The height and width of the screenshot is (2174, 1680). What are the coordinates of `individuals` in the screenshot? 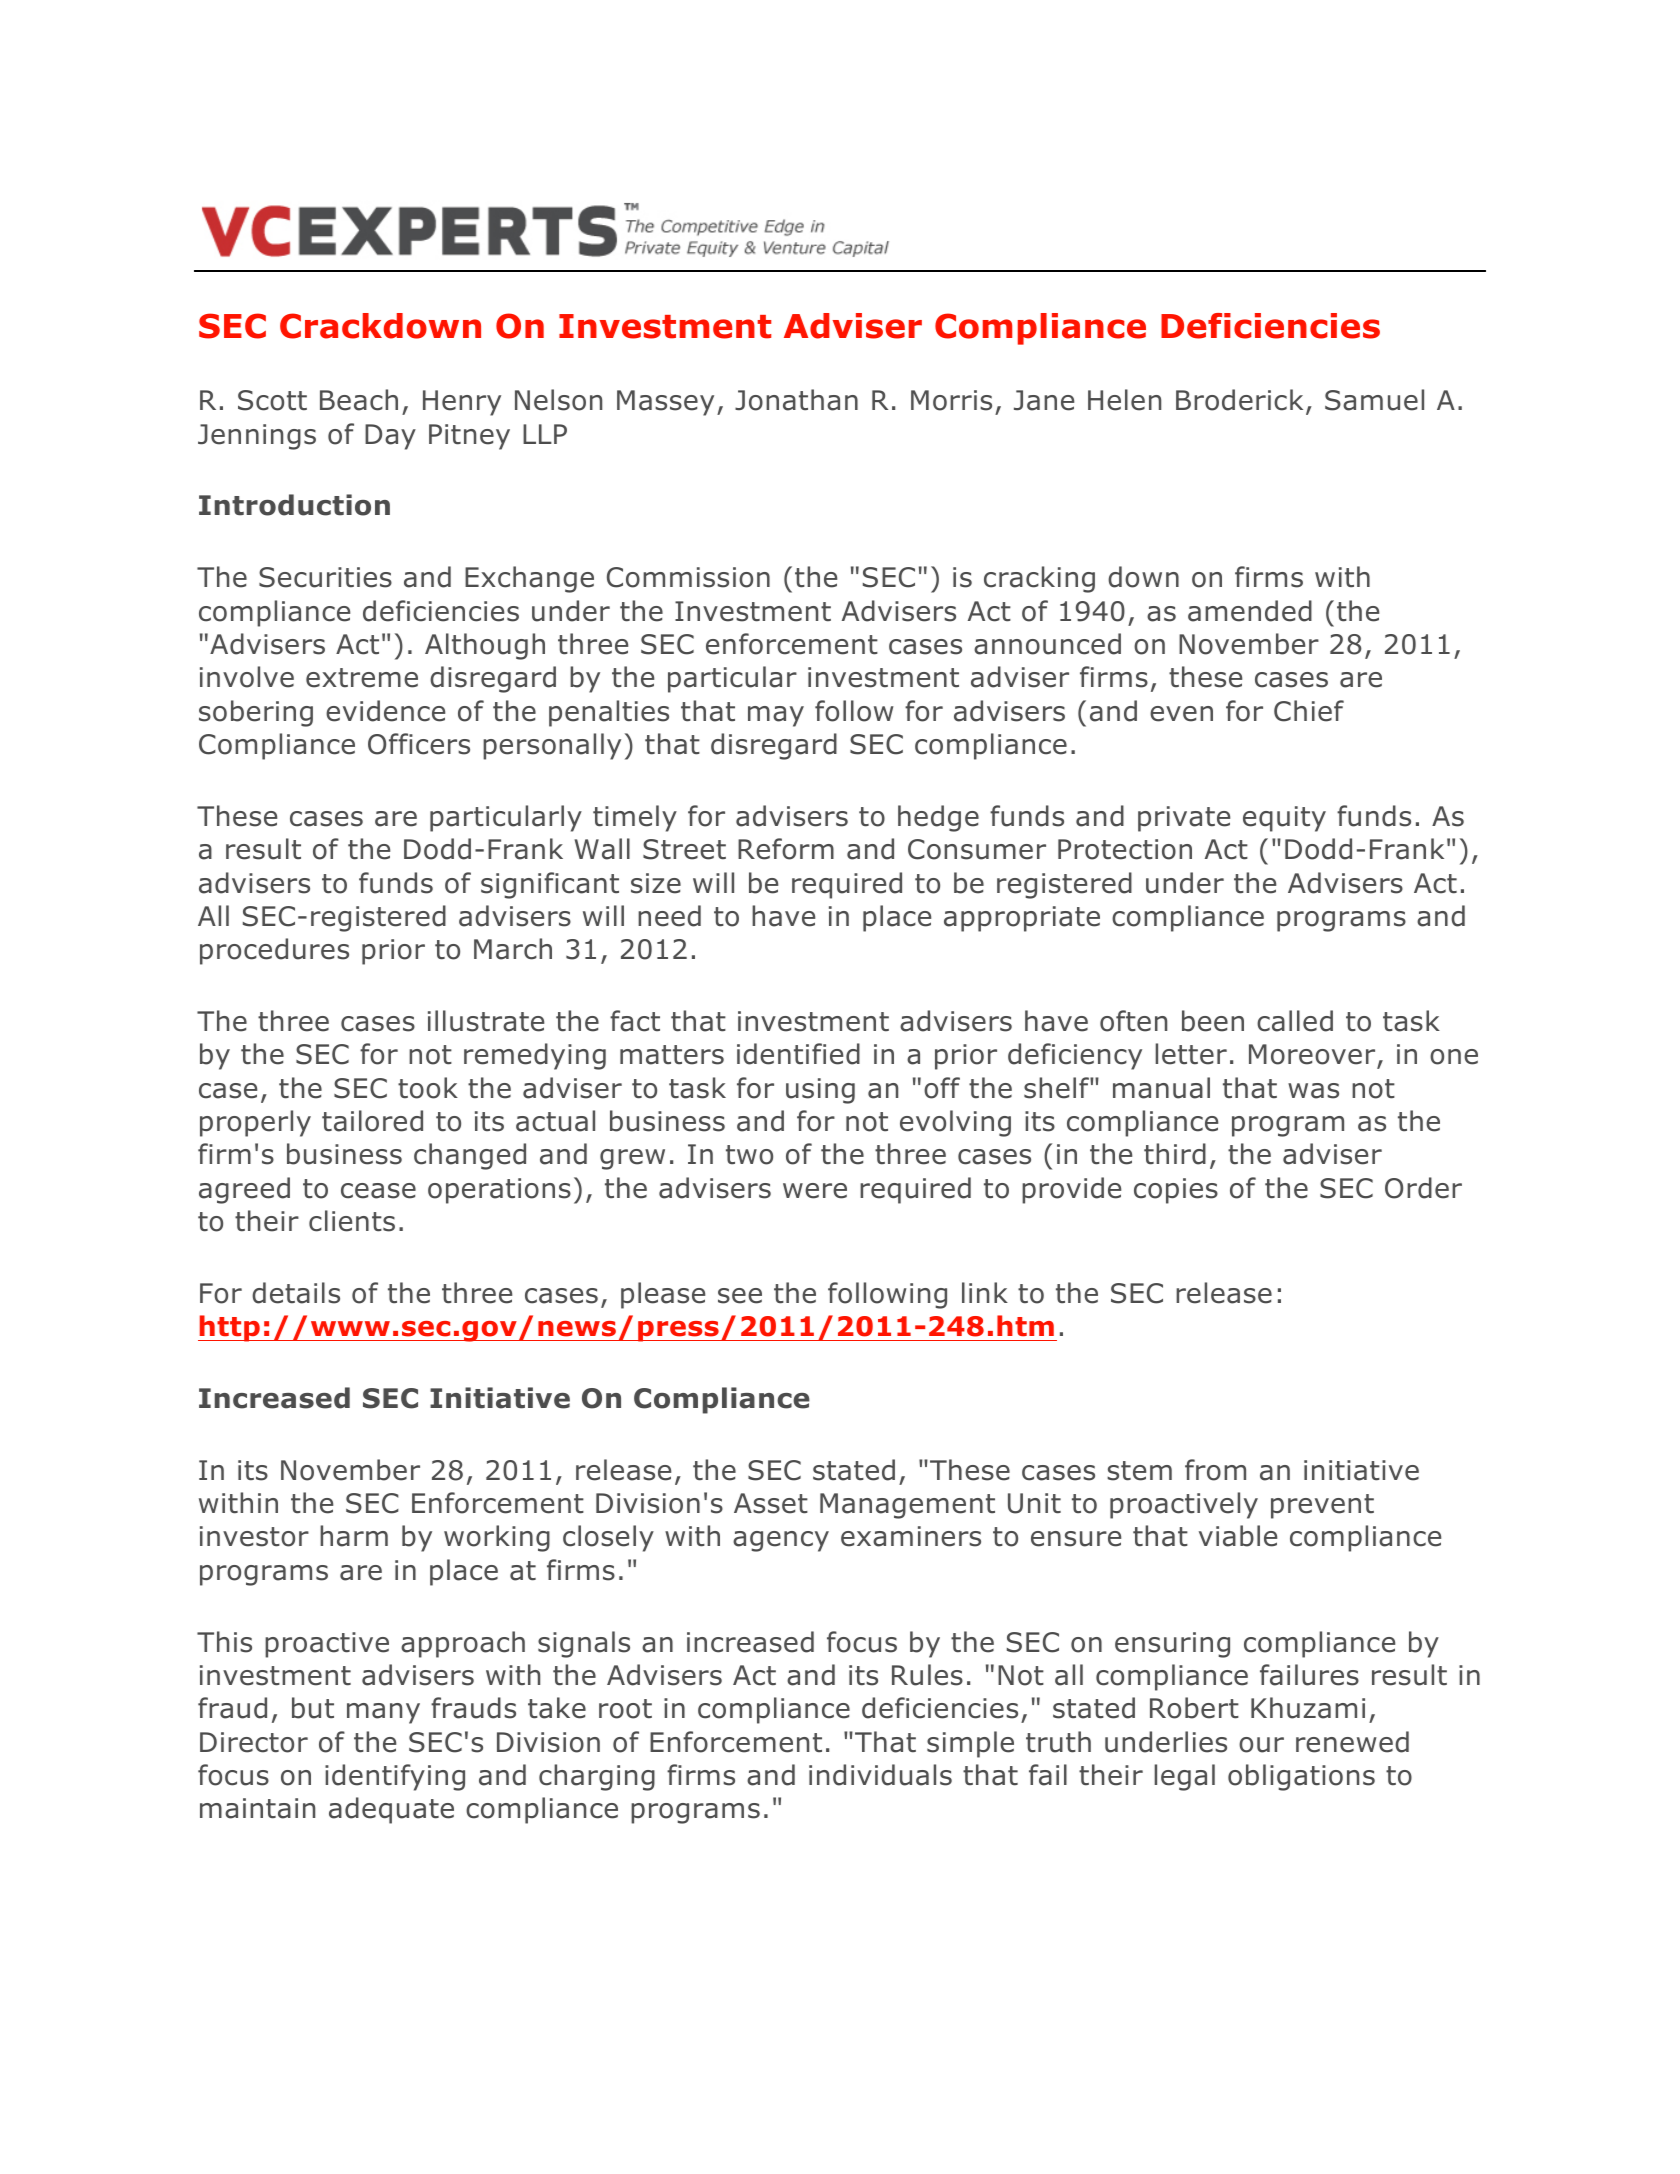 It's located at (880, 1775).
